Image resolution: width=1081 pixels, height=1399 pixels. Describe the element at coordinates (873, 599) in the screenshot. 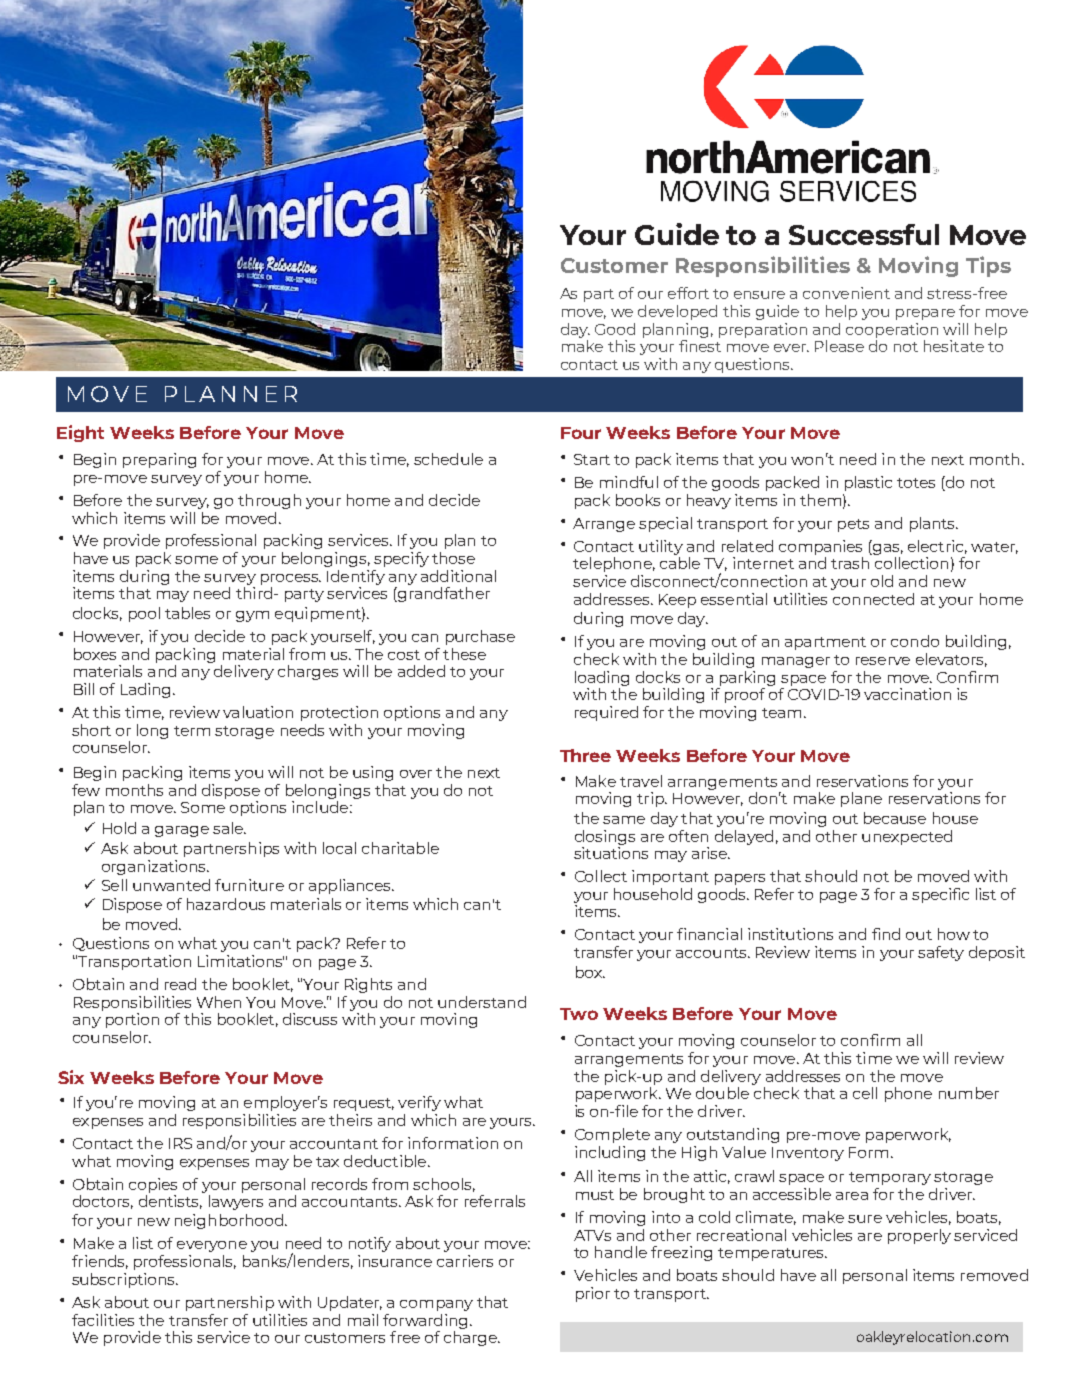

I see `connected` at that location.
